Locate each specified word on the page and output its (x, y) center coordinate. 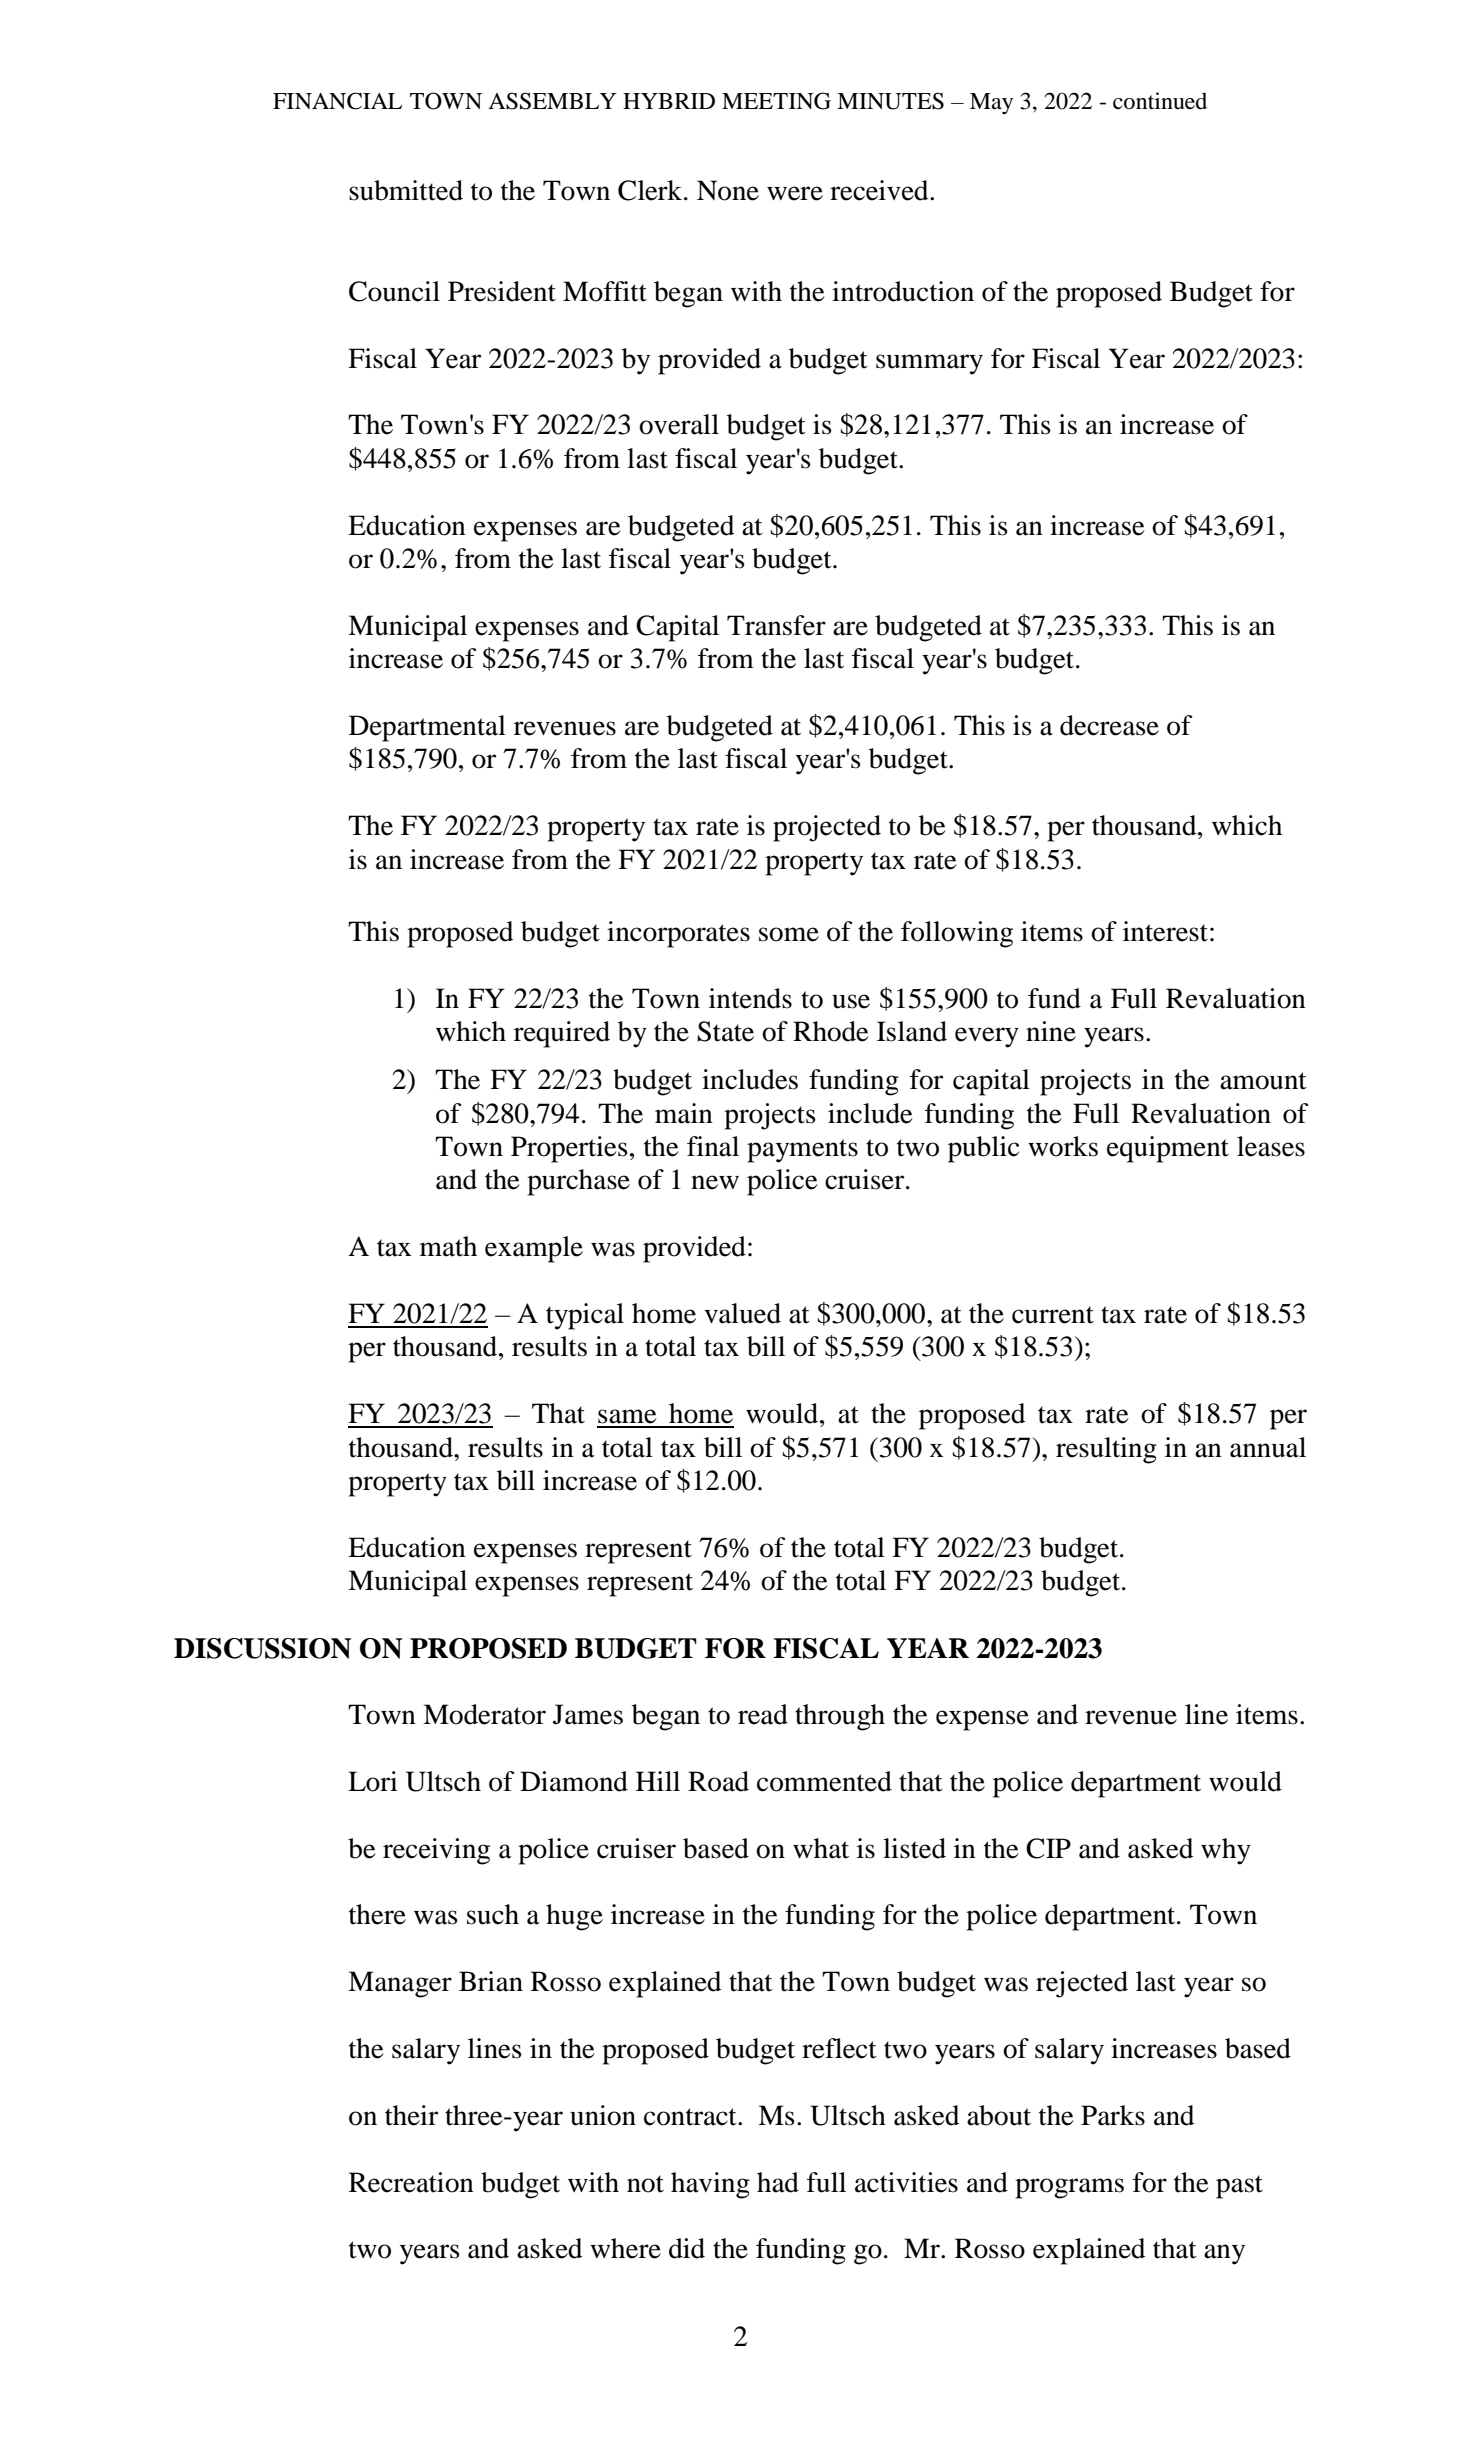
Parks (1113, 2115)
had (778, 2182)
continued (1160, 101)
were (795, 193)
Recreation (411, 2182)
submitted (406, 190)
